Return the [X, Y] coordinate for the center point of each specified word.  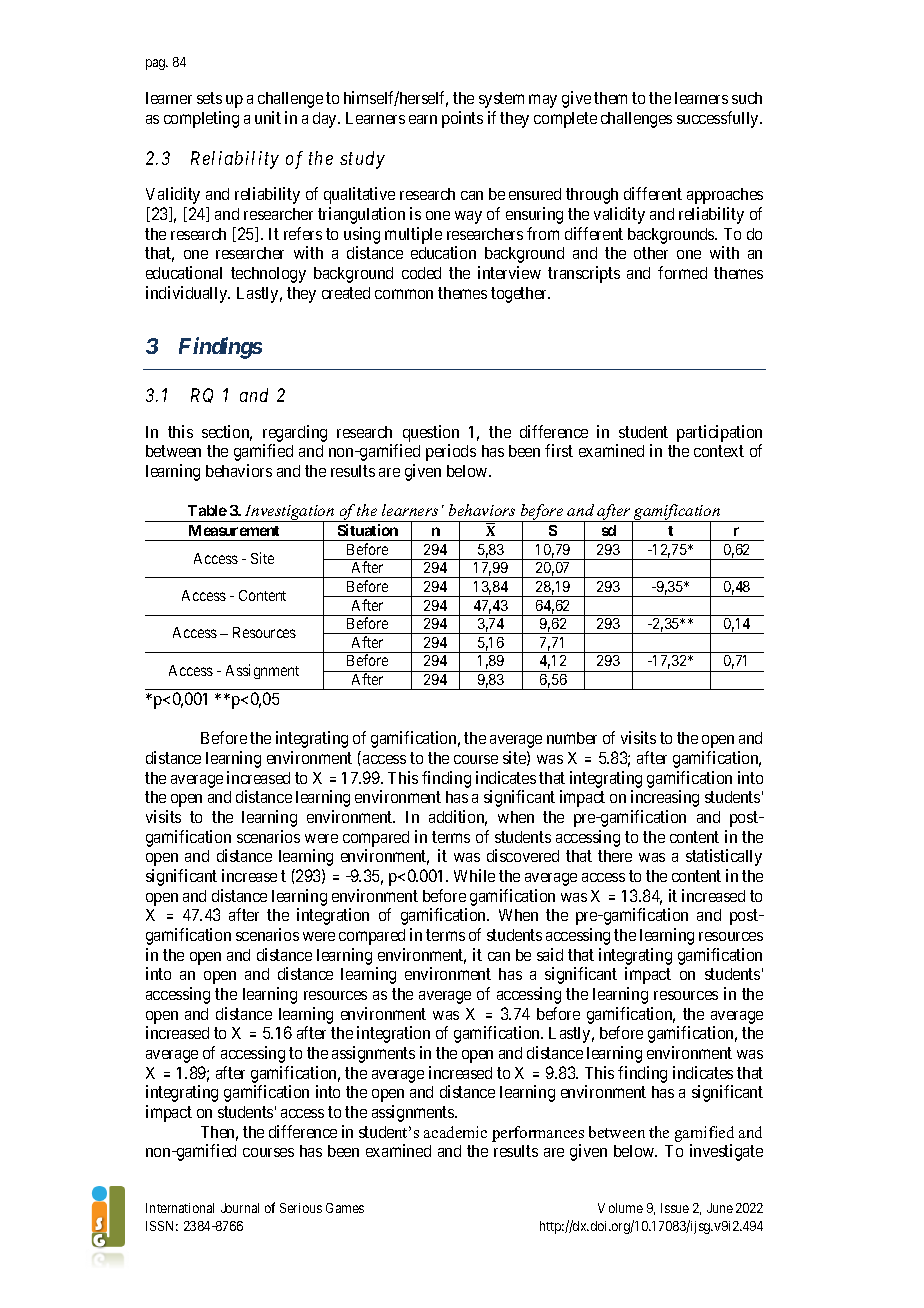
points [462, 119]
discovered [523, 855]
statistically [724, 857]
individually [188, 294]
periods [451, 452]
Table [207, 510]
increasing [665, 798]
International [180, 1208]
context [719, 451]
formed [682, 272]
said [550, 954]
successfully [719, 119]
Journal [240, 1208]
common [404, 294]
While [474, 875]
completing [201, 119]
